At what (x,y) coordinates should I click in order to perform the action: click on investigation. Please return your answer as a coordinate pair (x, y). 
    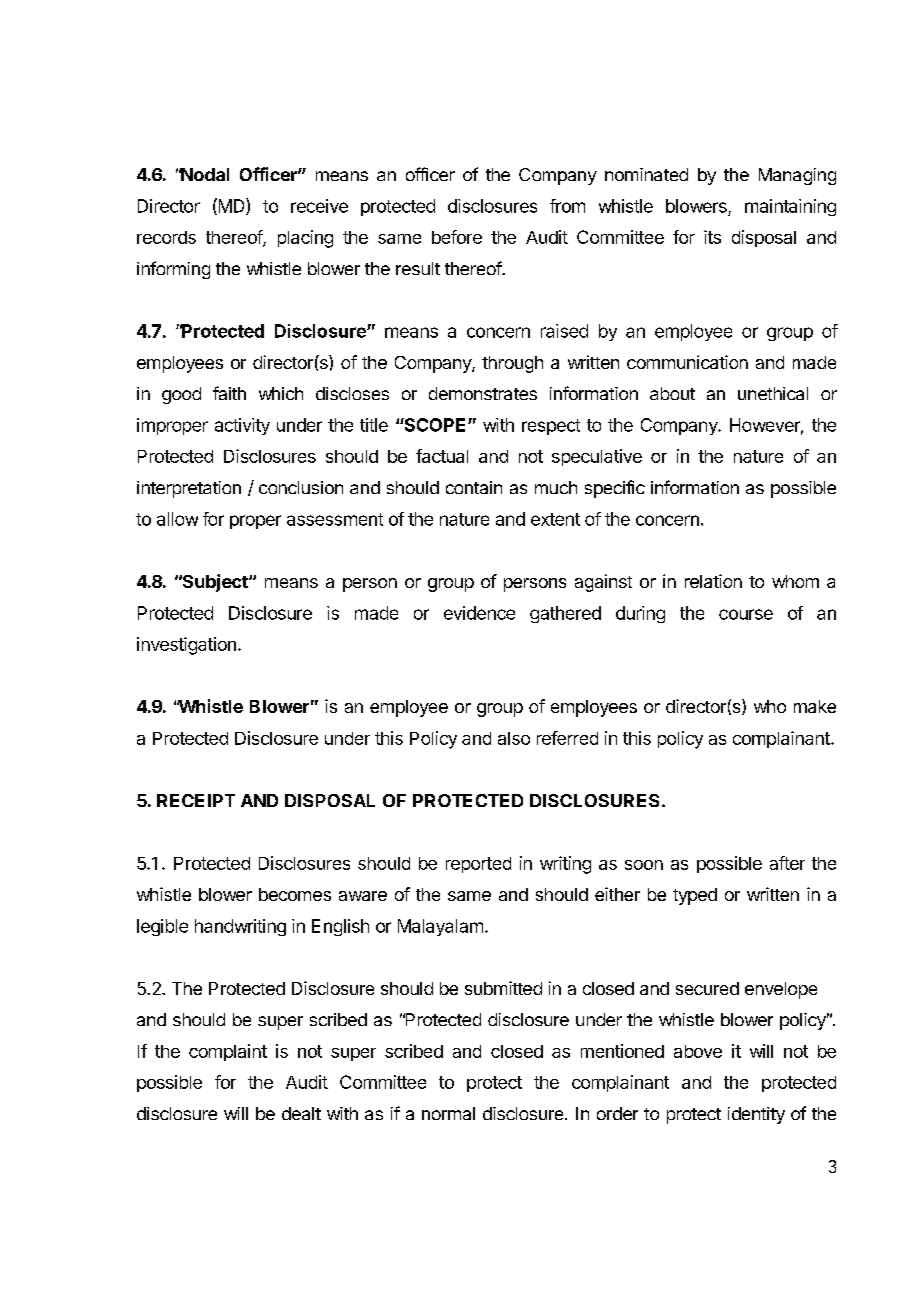
    Looking at the image, I should click on (186, 646).
